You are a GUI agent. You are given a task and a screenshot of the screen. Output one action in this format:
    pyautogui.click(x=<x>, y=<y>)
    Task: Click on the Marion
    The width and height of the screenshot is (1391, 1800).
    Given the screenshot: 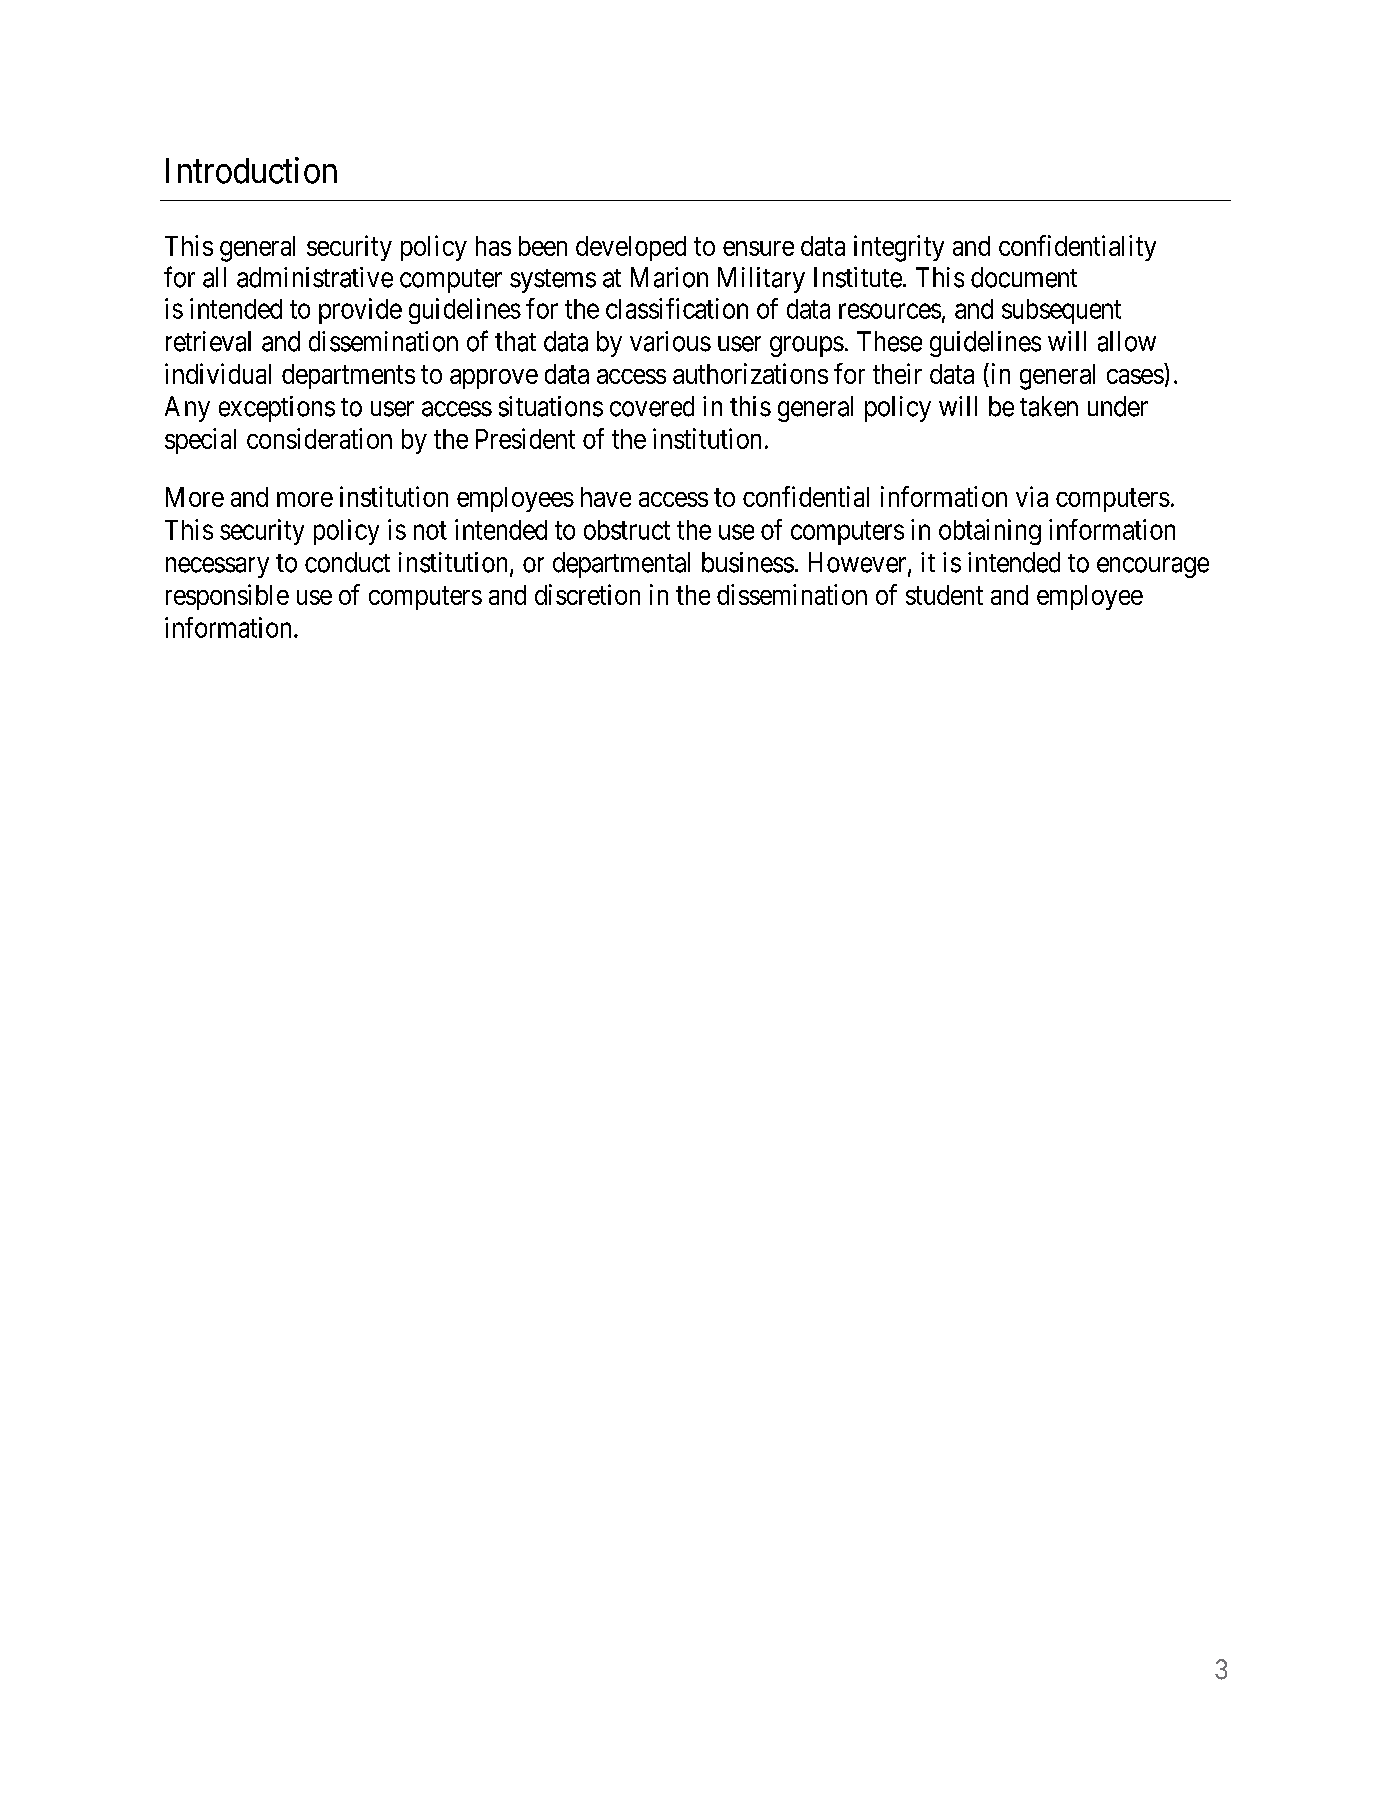 What is the action you would take?
    pyautogui.click(x=669, y=277)
